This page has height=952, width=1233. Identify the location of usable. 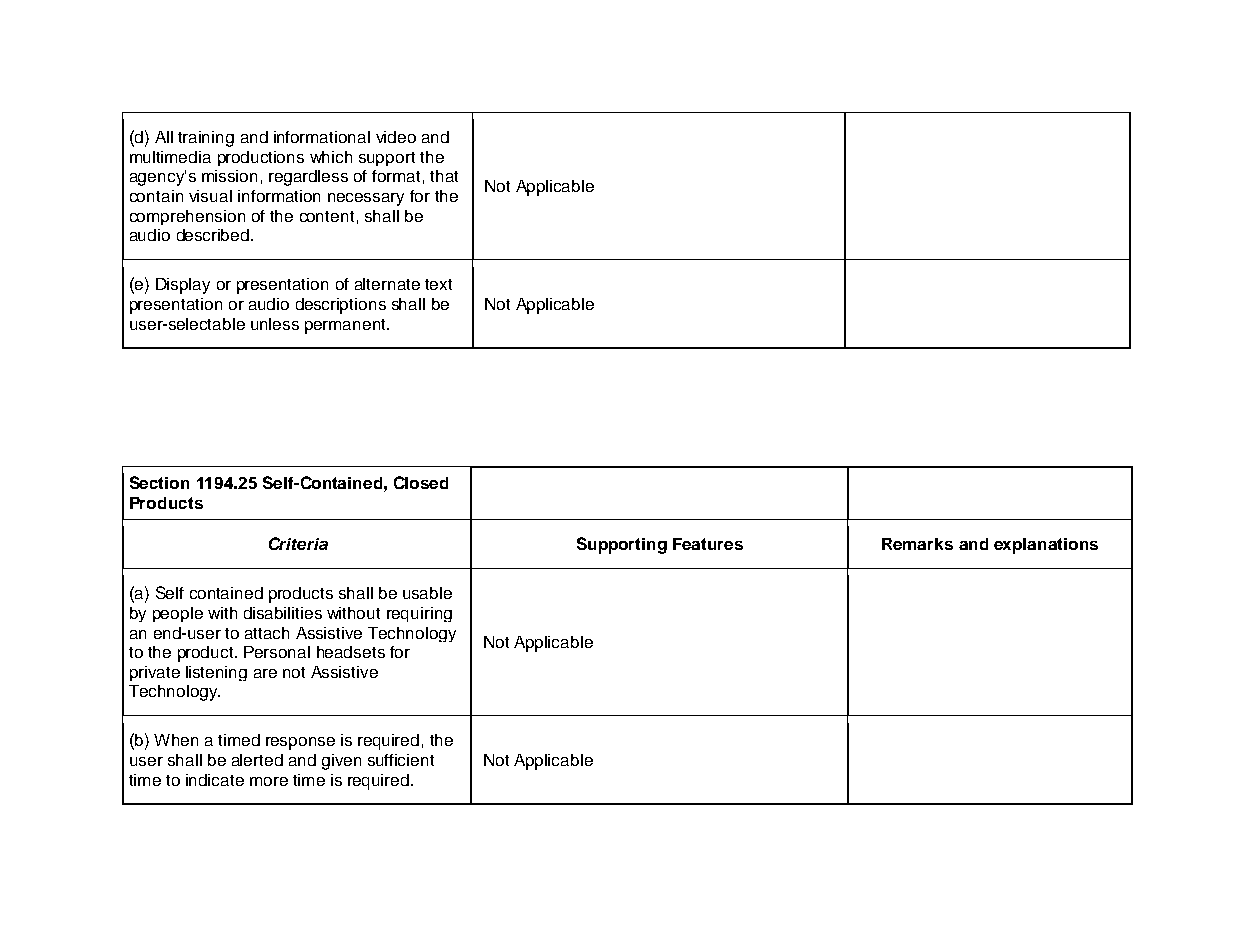
(427, 593).
